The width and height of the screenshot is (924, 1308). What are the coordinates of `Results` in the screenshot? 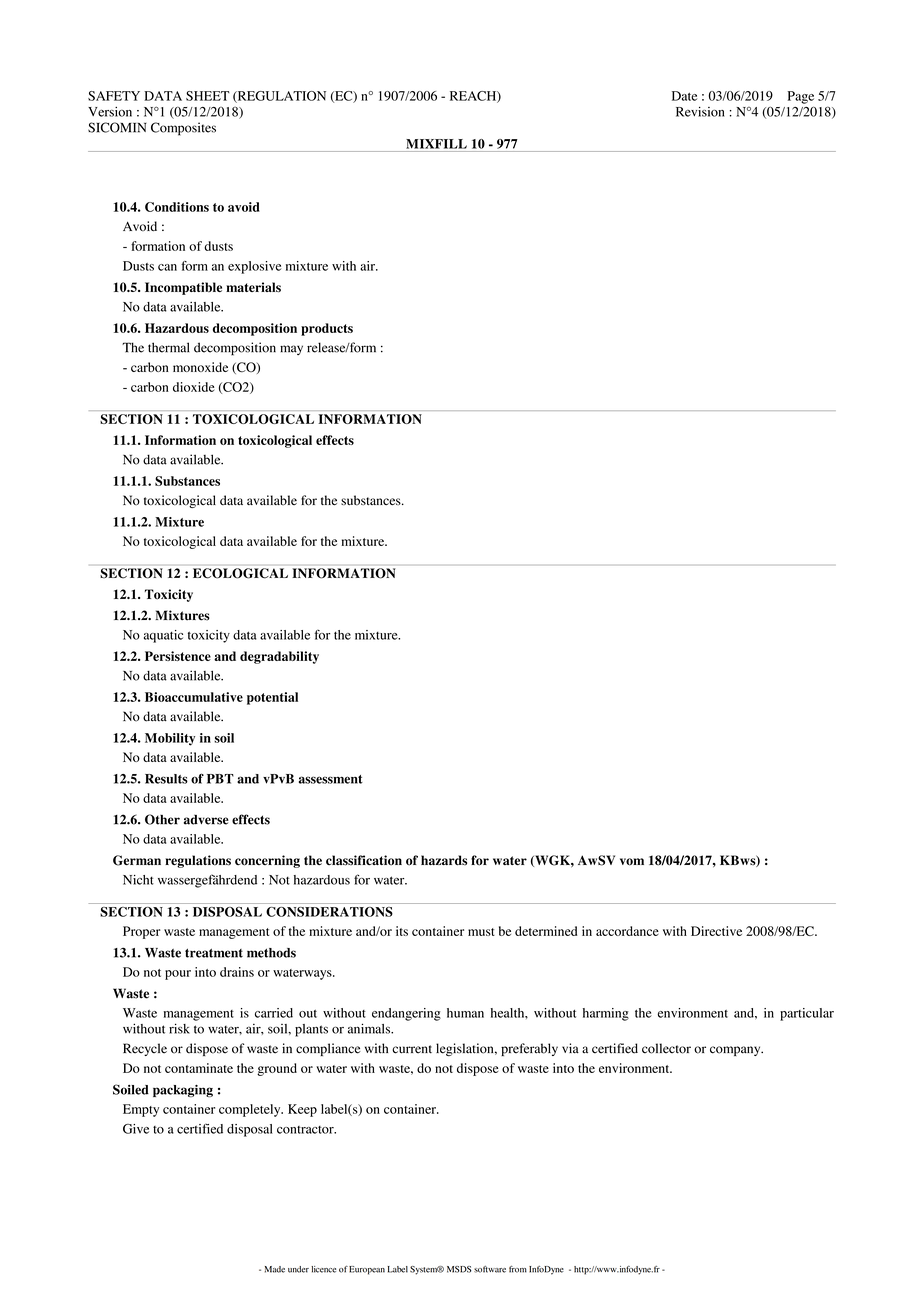 It's located at (166, 779).
